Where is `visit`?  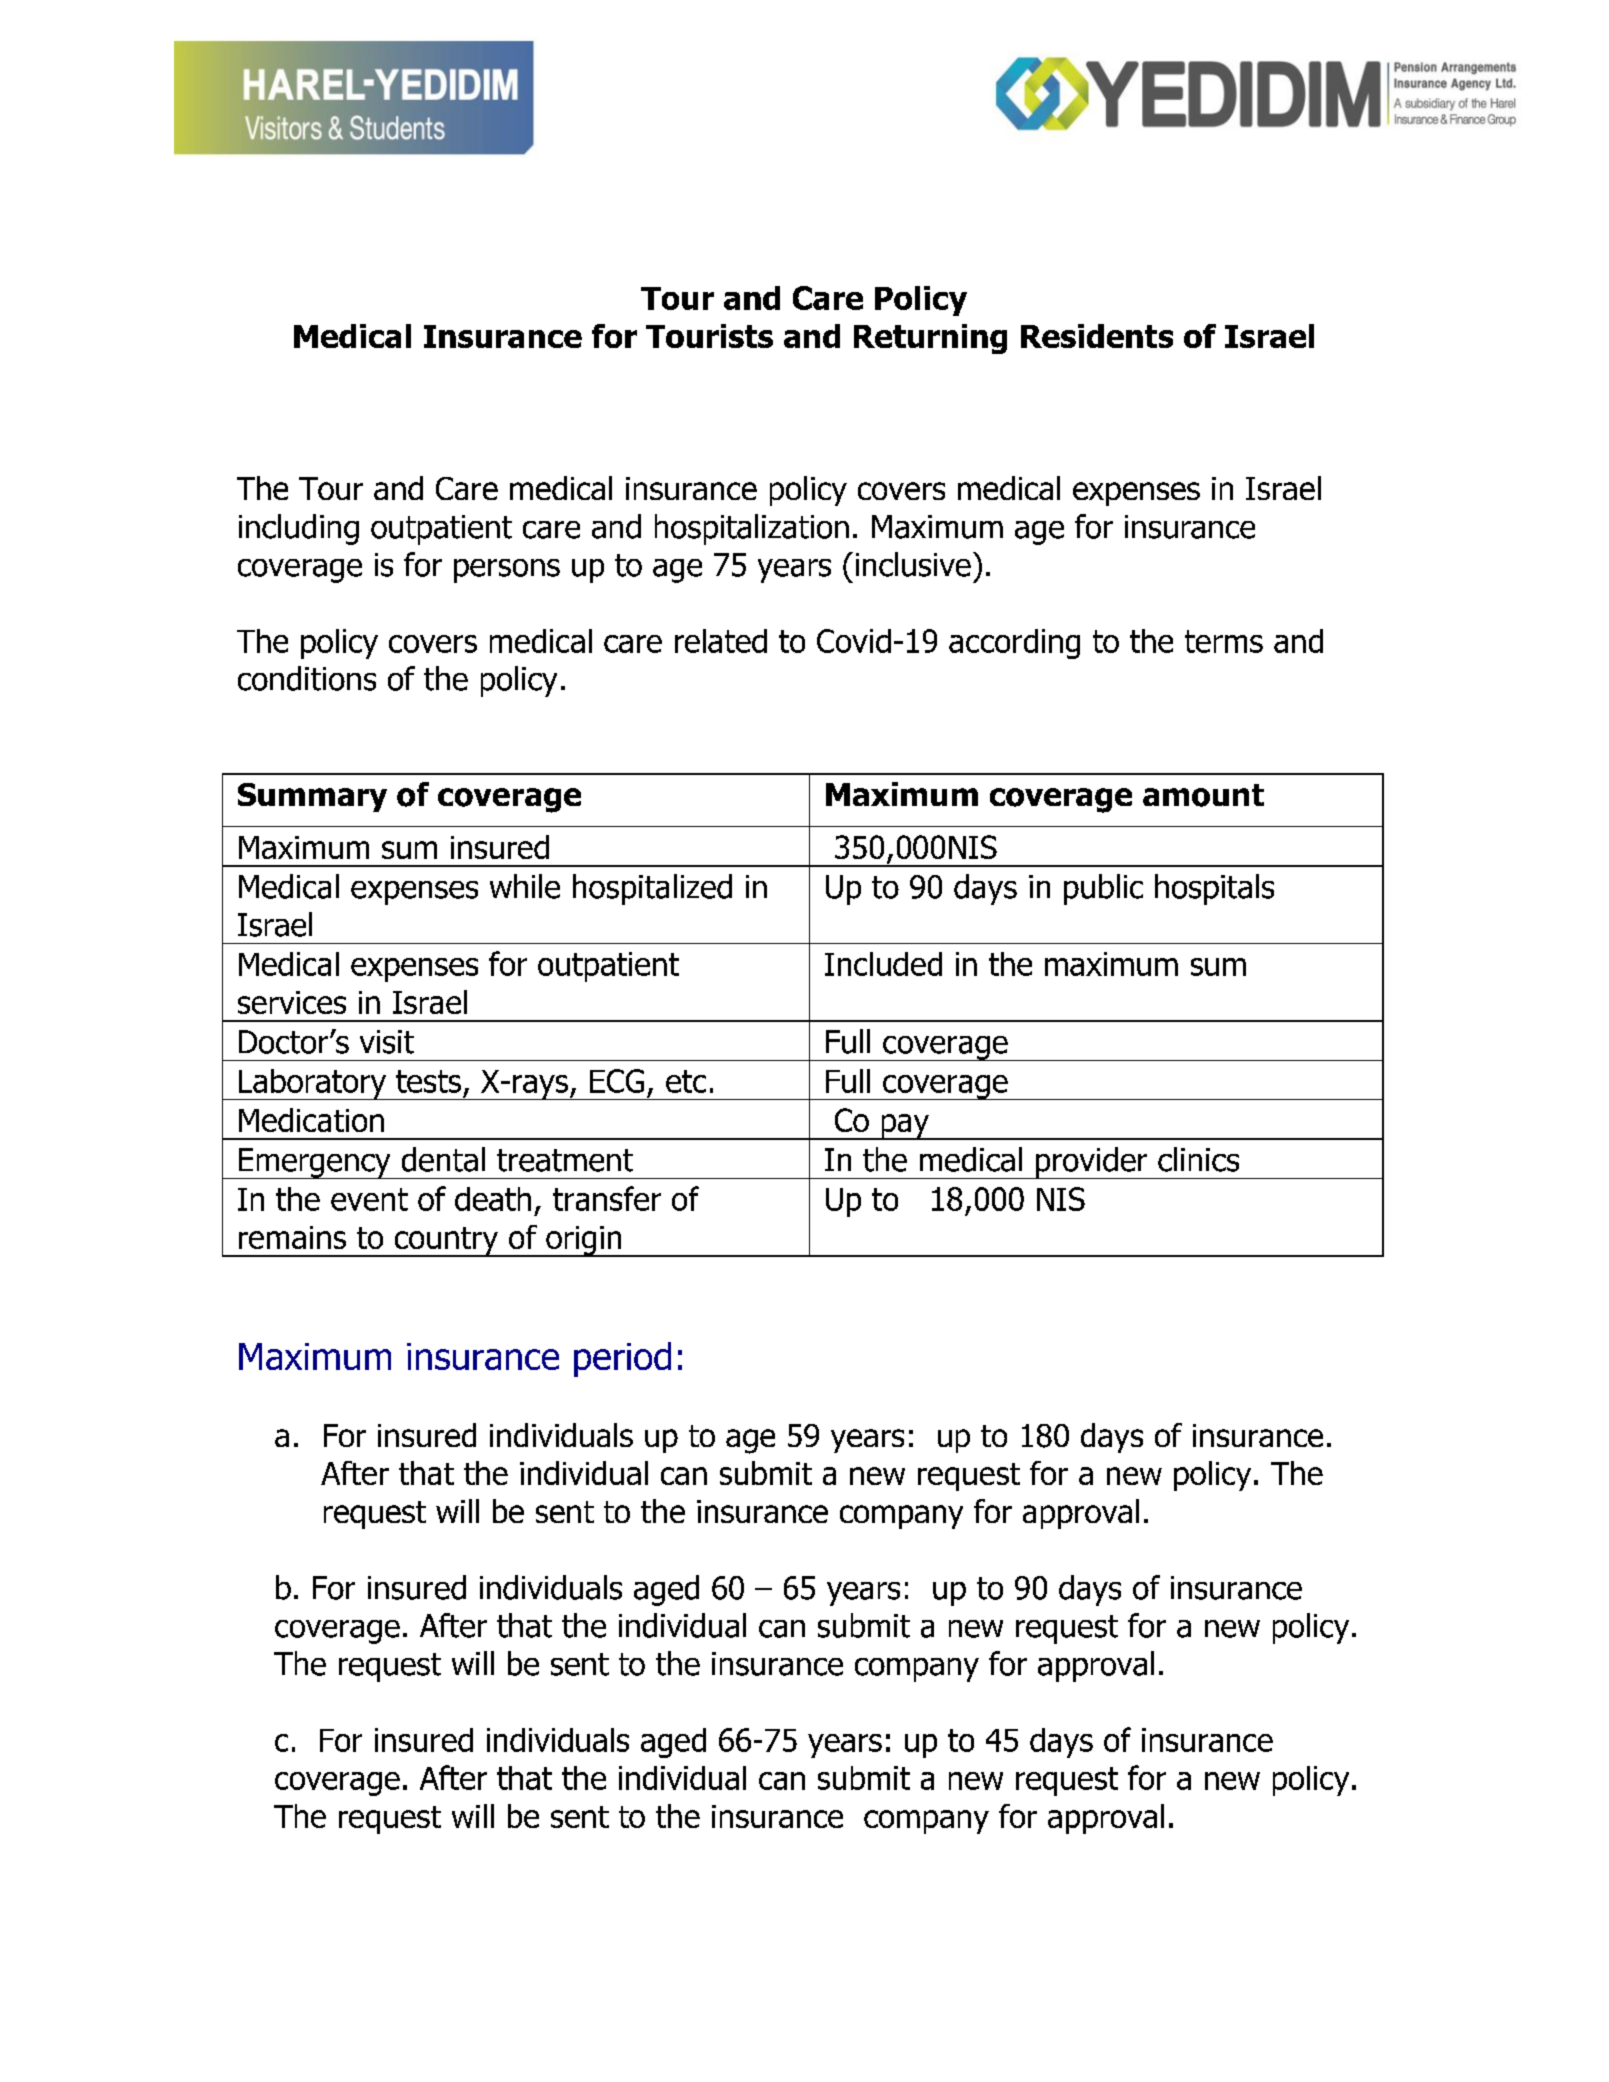 visit is located at coordinates (387, 1042).
